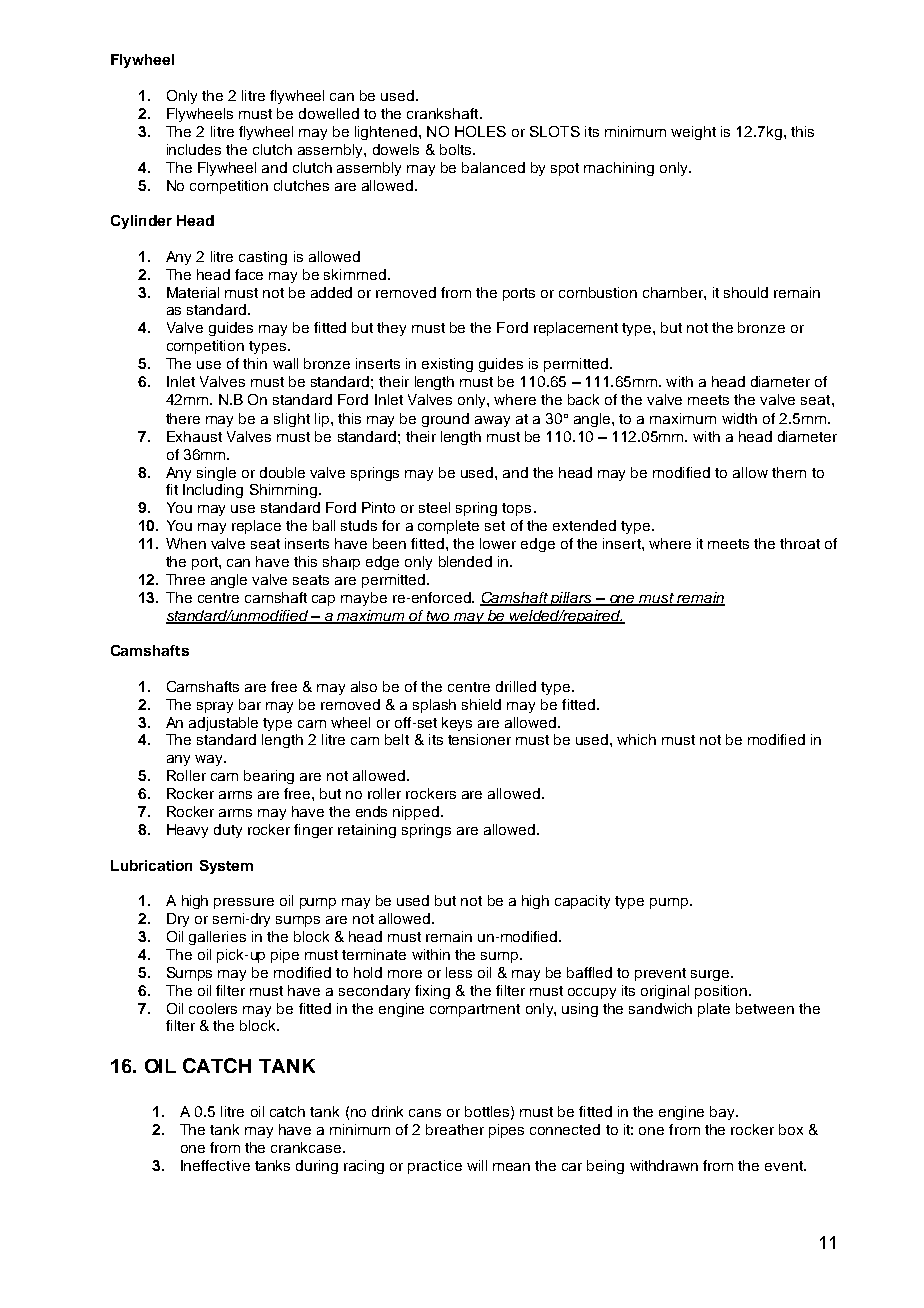  I want to click on bolts, so click(457, 149).
